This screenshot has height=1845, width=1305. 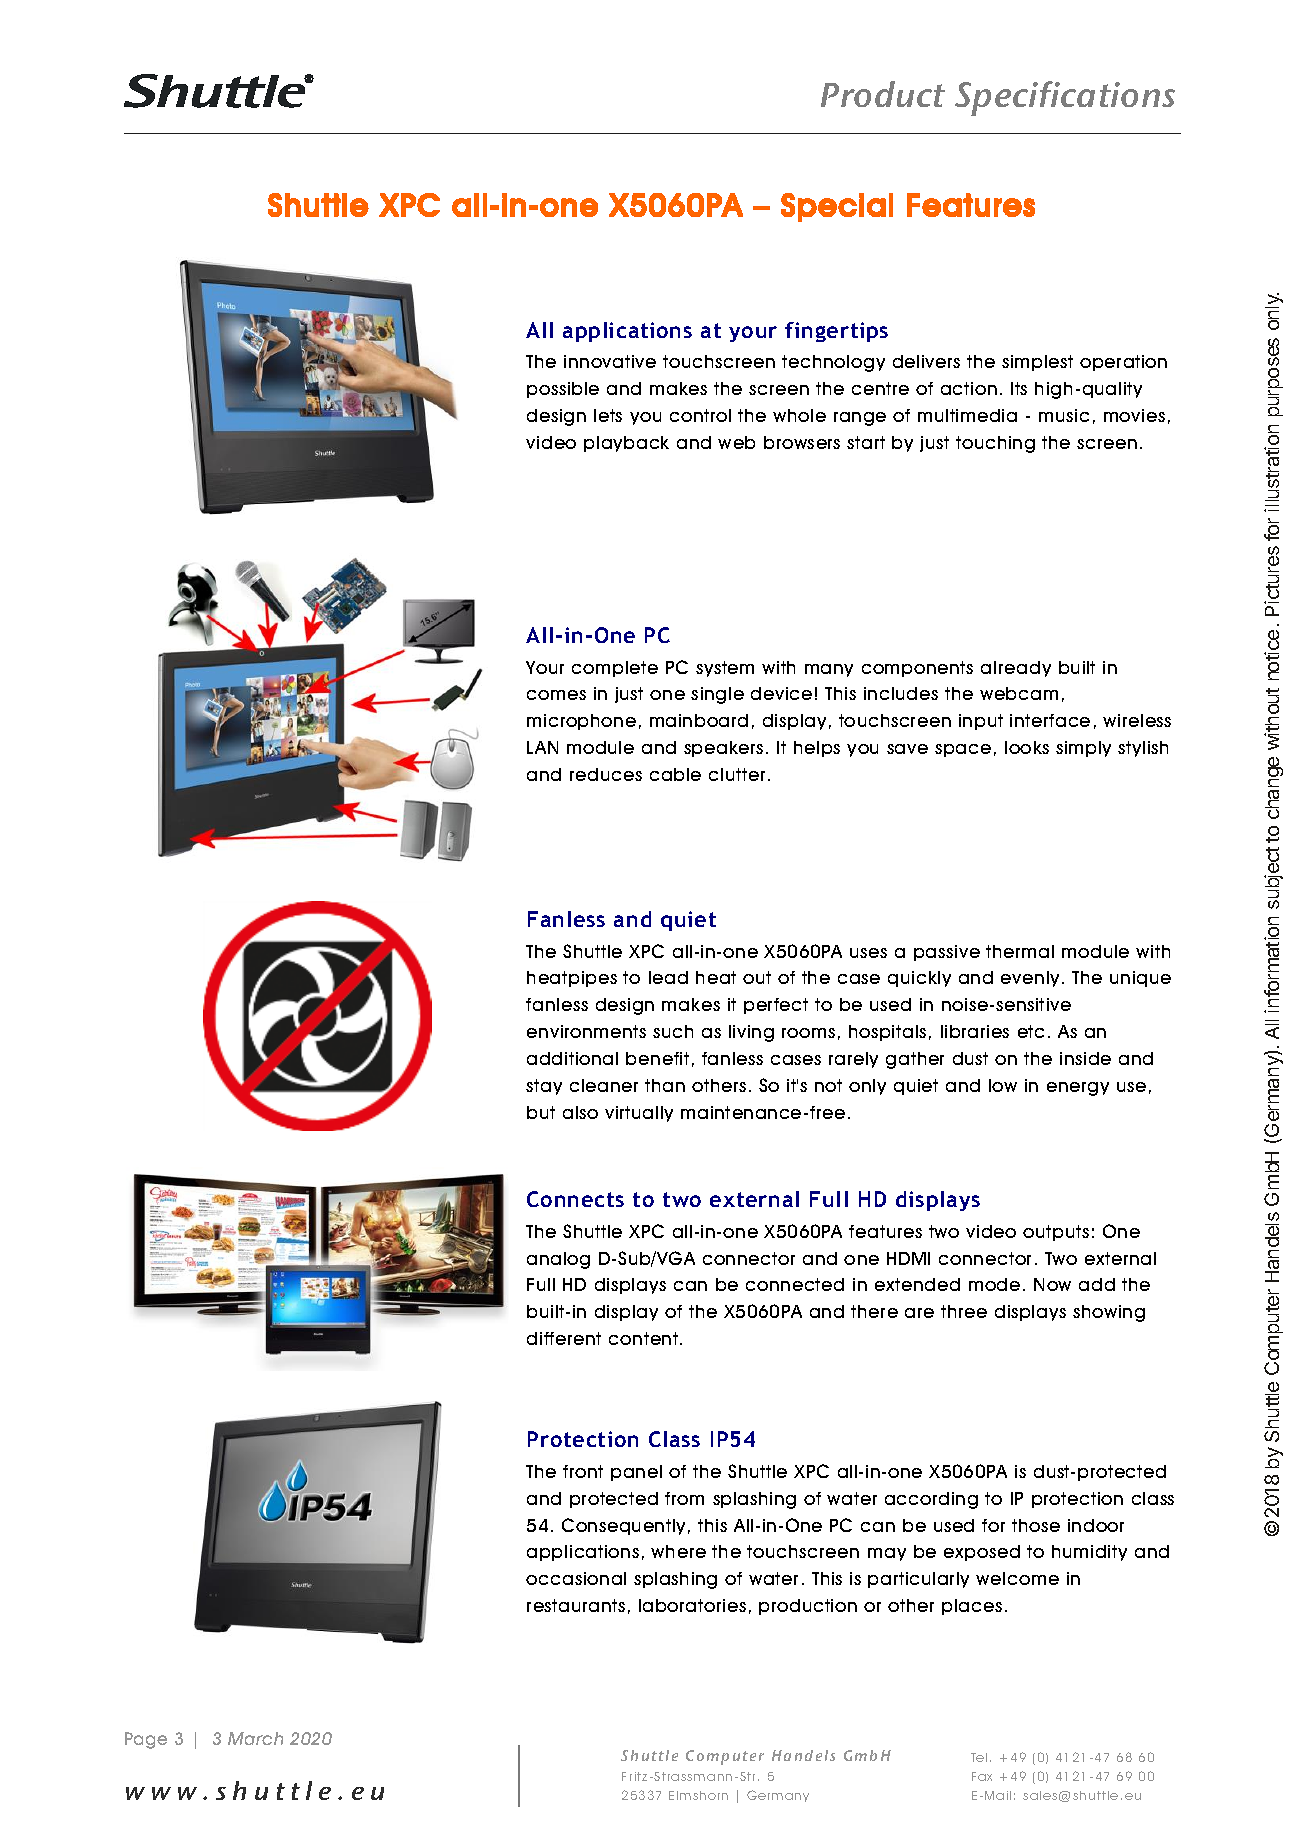 I want to click on Specifications, so click(x=1065, y=98).
